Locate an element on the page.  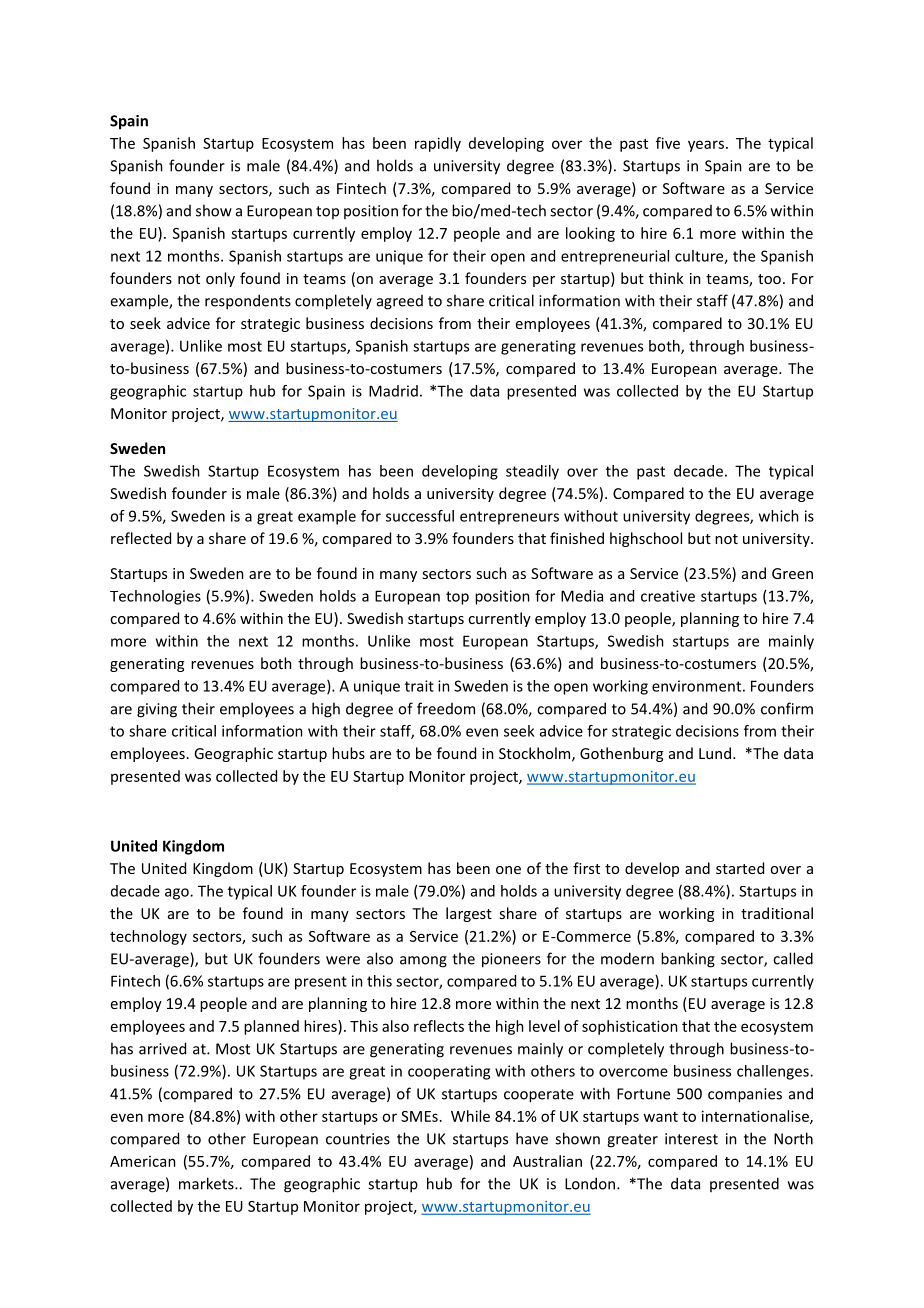
creative is located at coordinates (668, 596).
